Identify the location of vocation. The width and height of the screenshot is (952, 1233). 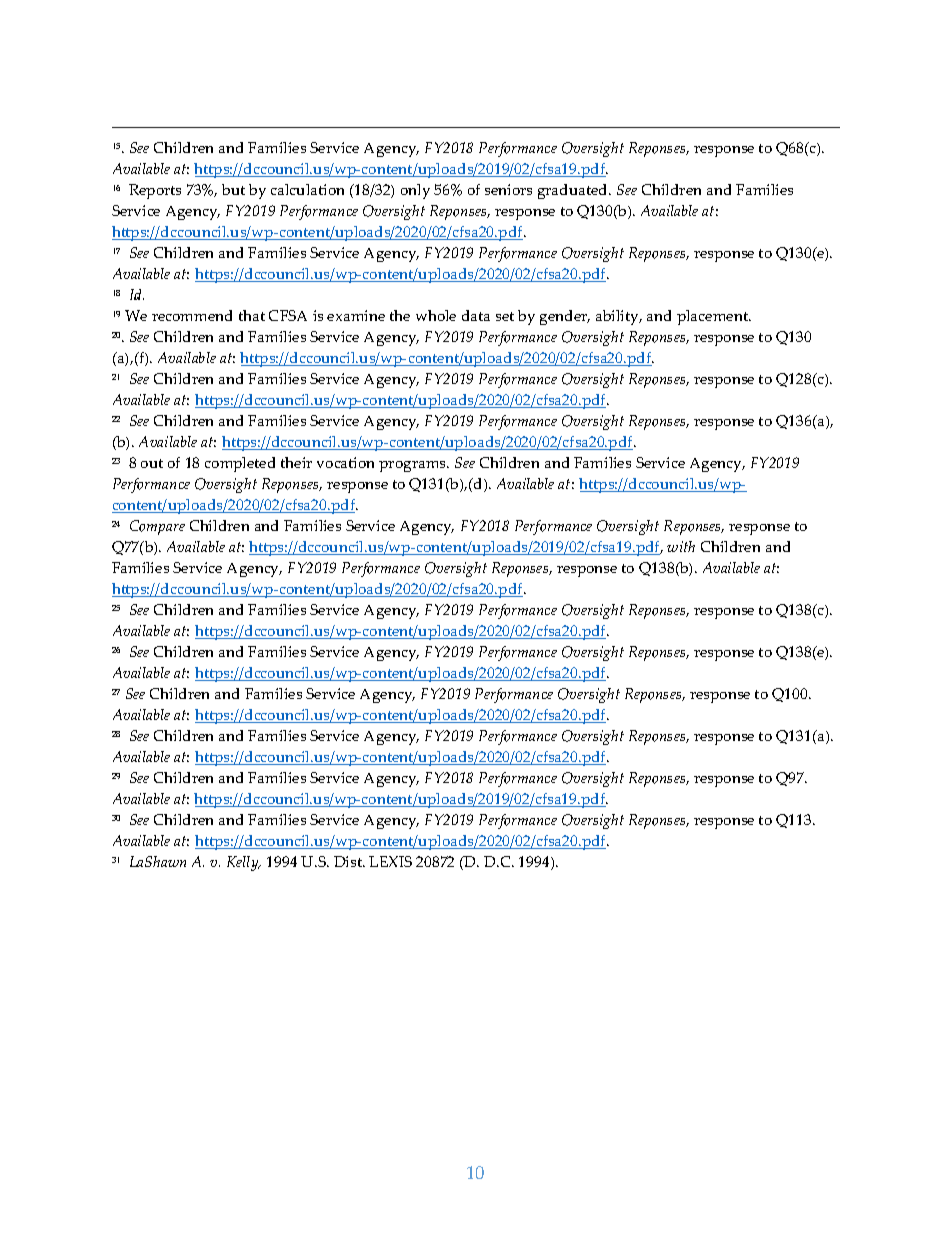
(345, 462).
